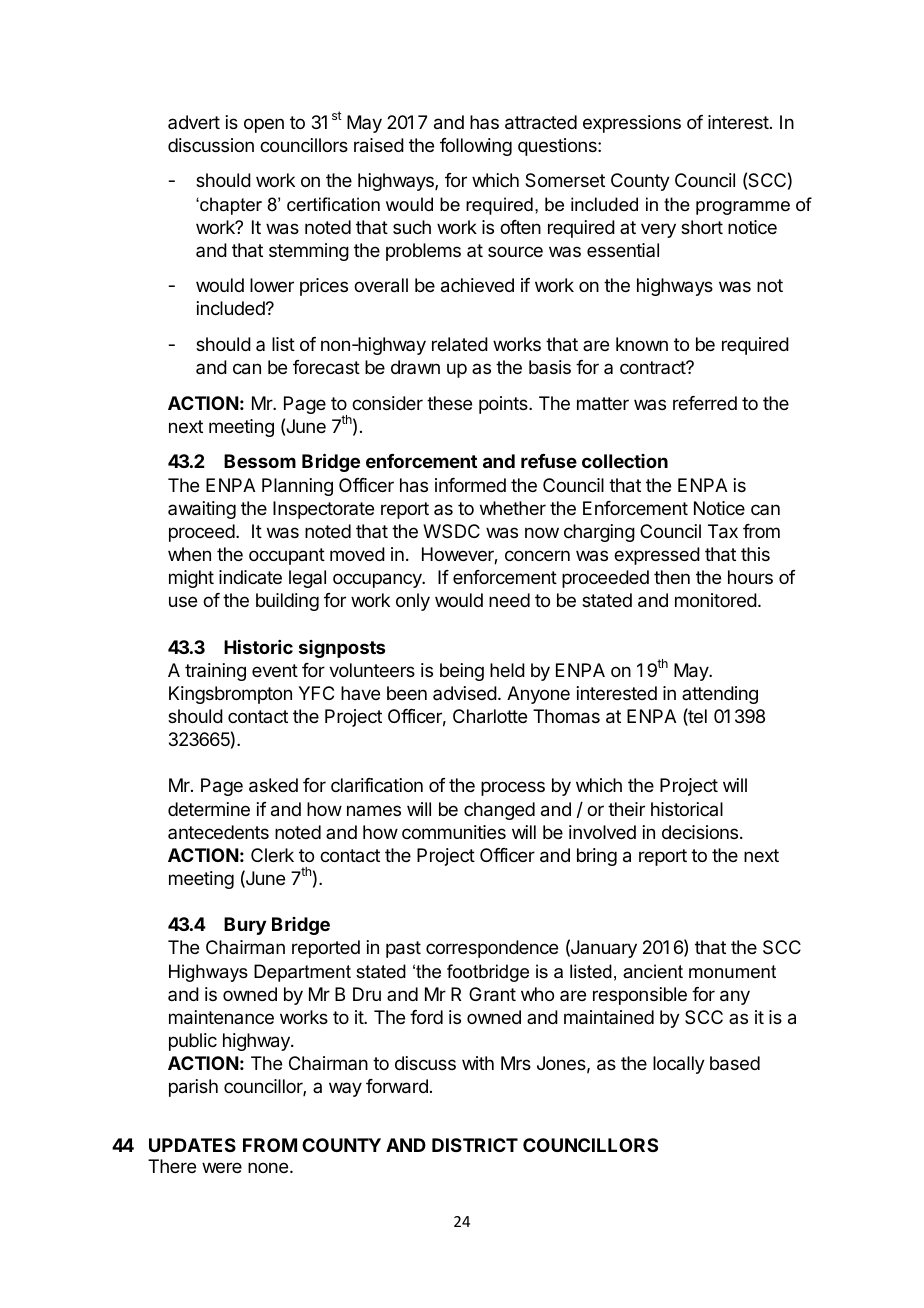  What do you see at coordinates (632, 124) in the screenshot?
I see `expressions` at bounding box center [632, 124].
